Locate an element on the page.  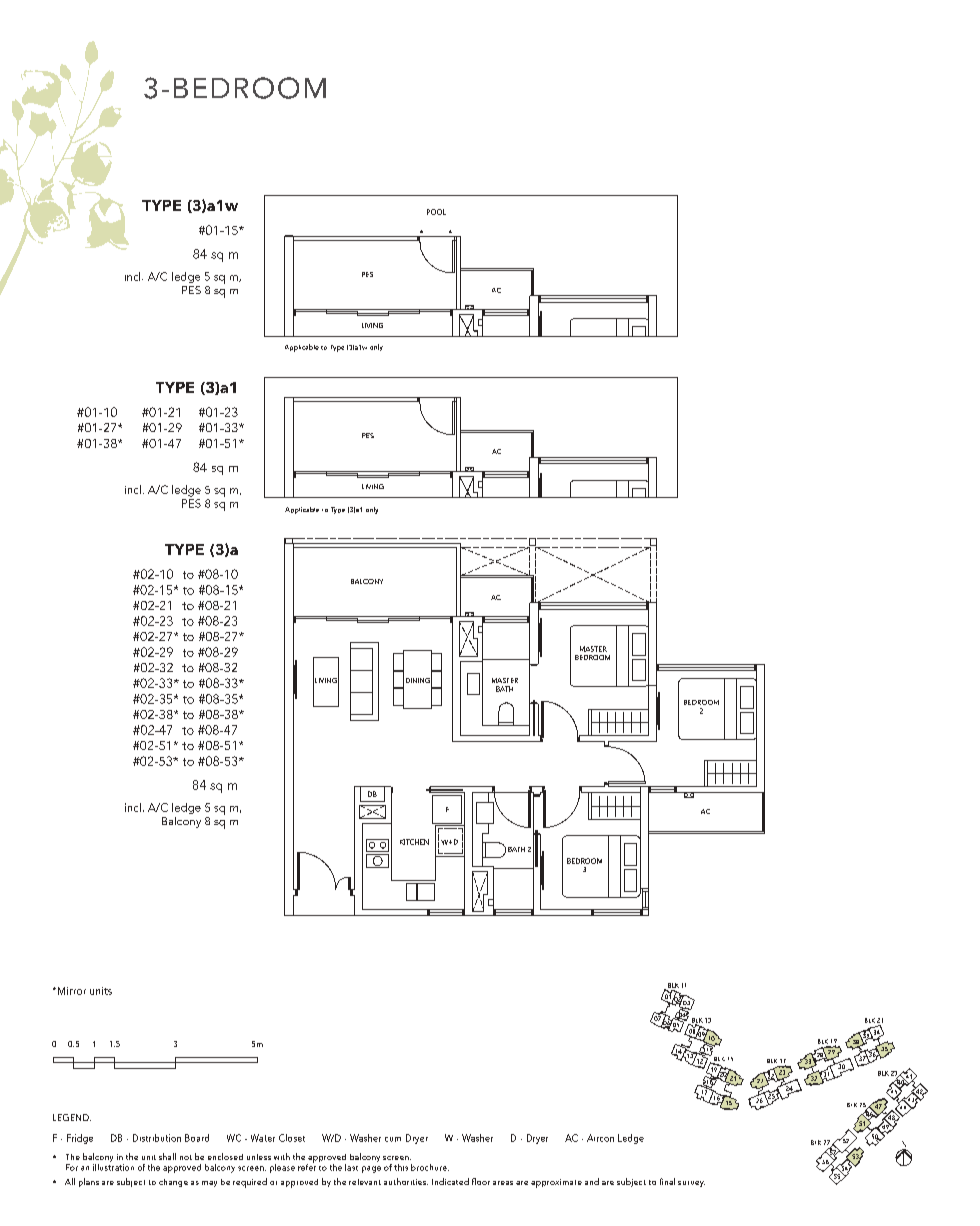
page is located at coordinates (371, 1169).
